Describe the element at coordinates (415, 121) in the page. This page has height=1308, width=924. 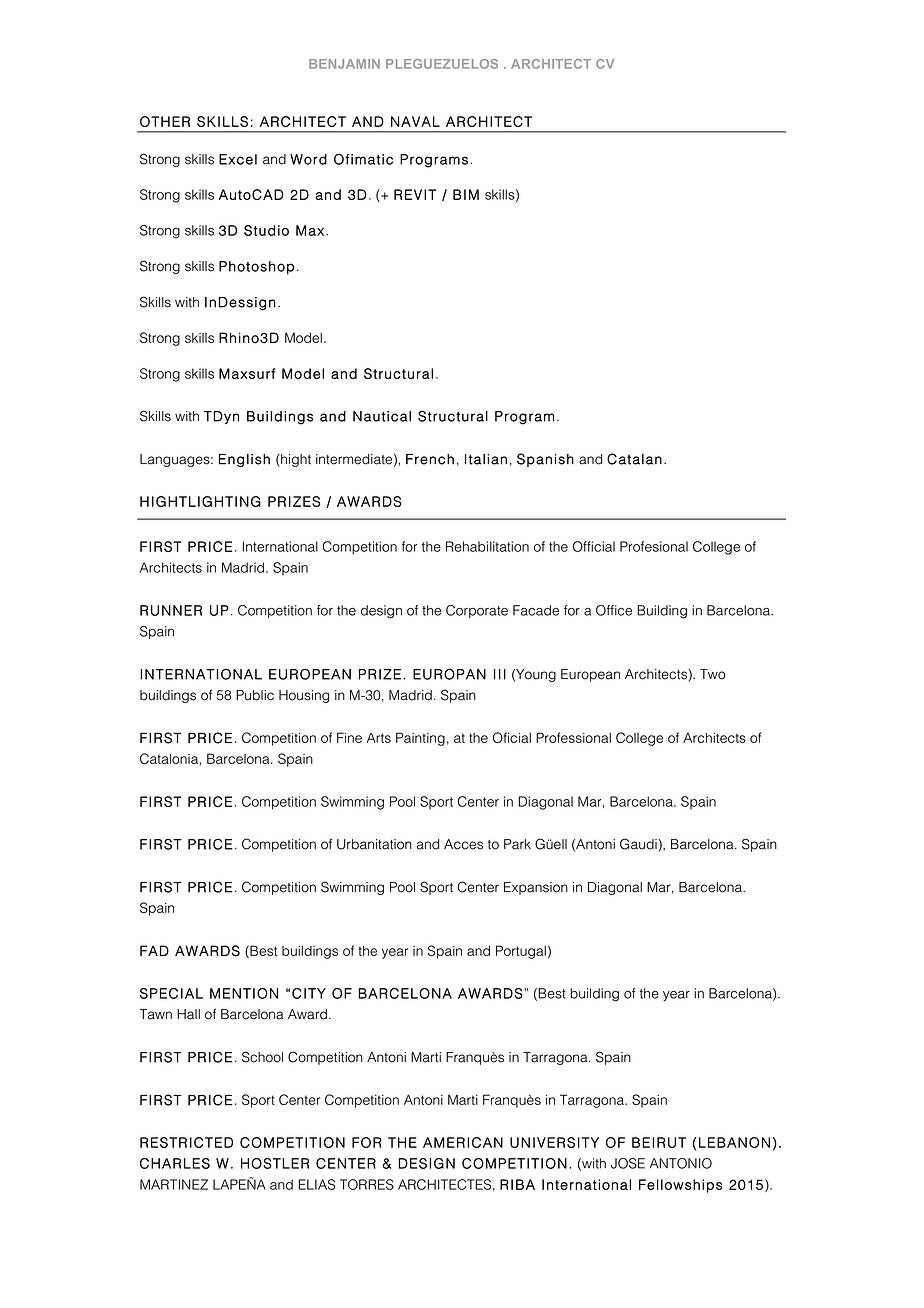
I see `NAVAL` at that location.
